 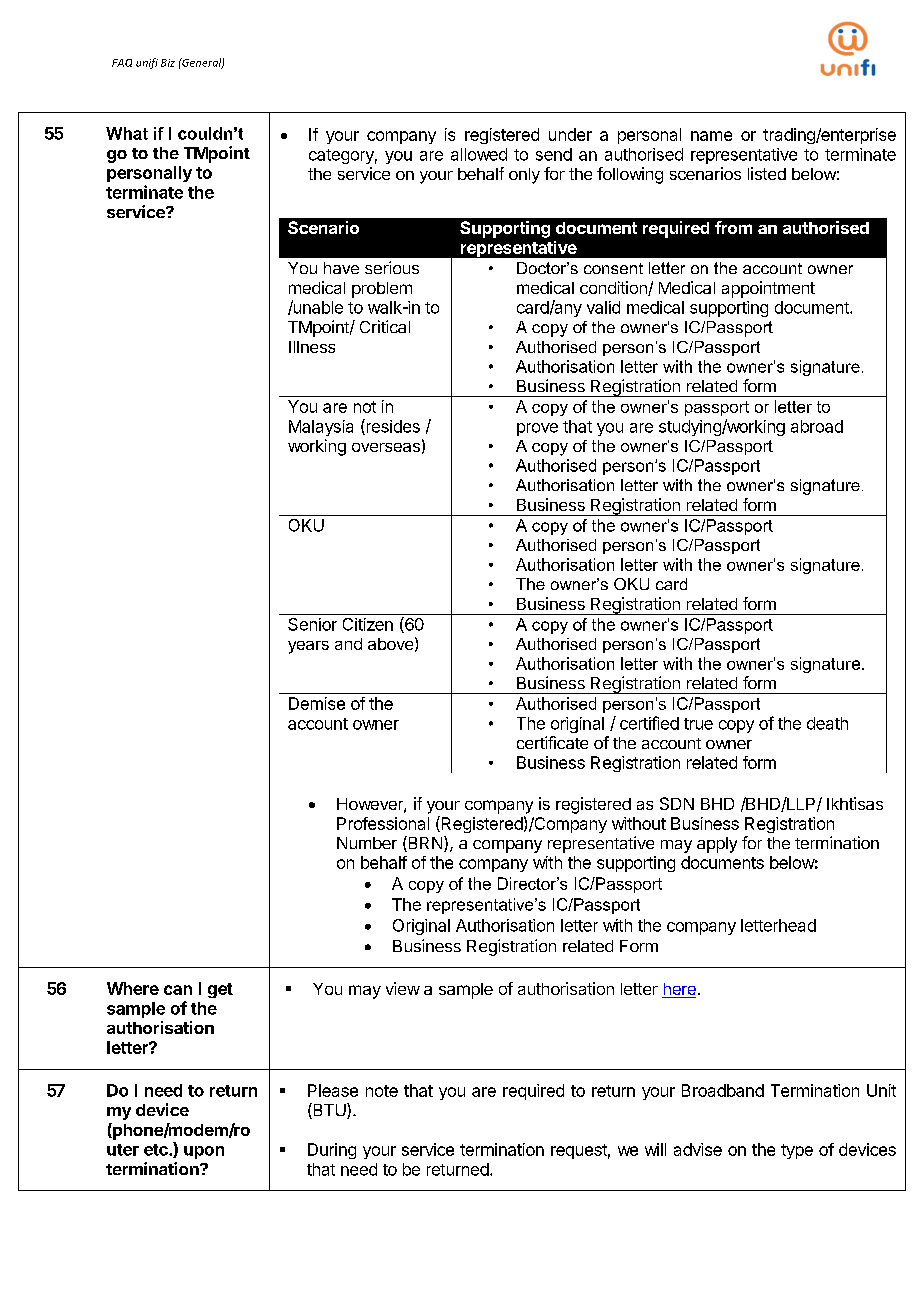 I want to click on name, so click(x=711, y=136).
